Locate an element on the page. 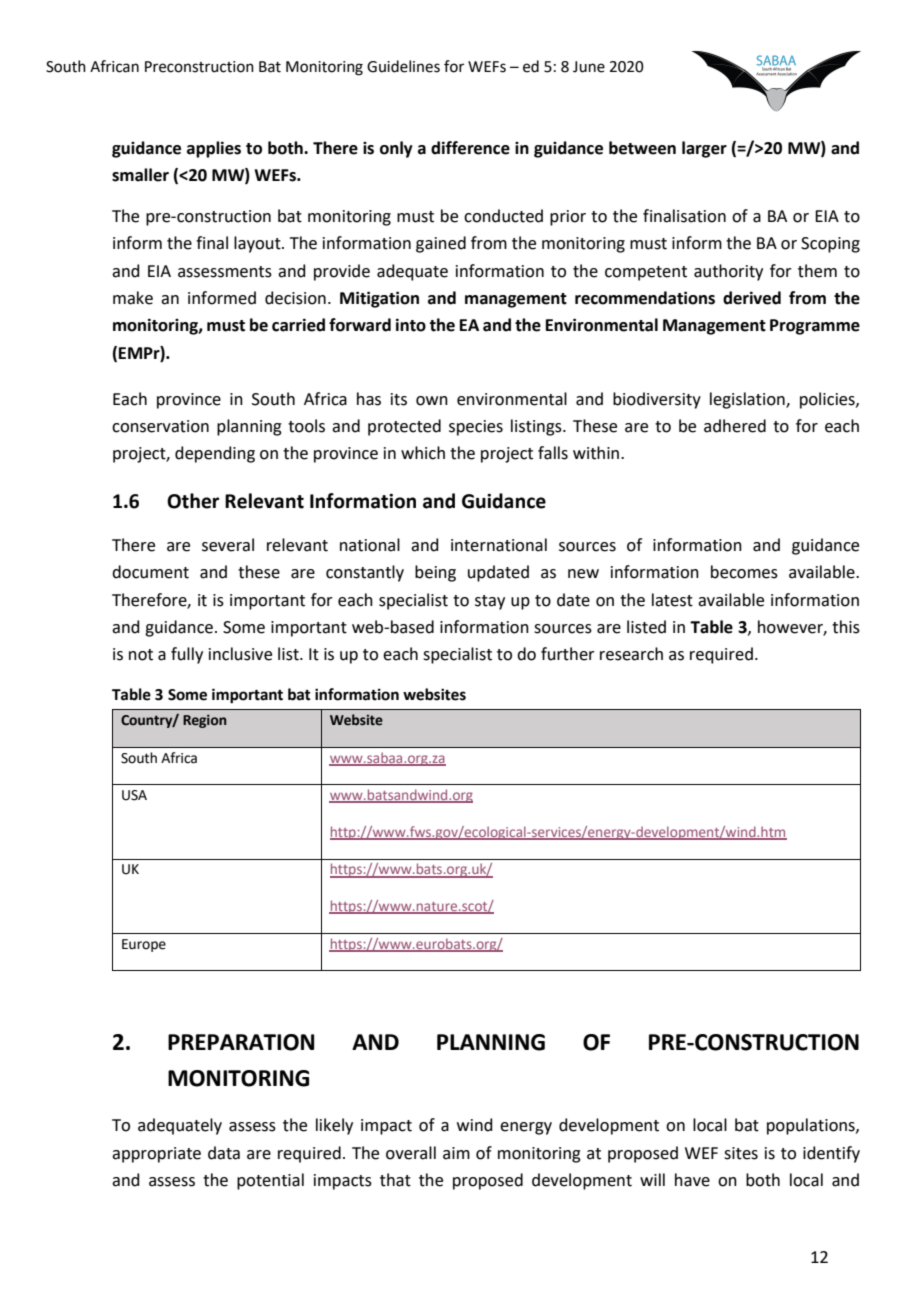 This document has width=924, height=1308. applies is located at coordinates (214, 149).
